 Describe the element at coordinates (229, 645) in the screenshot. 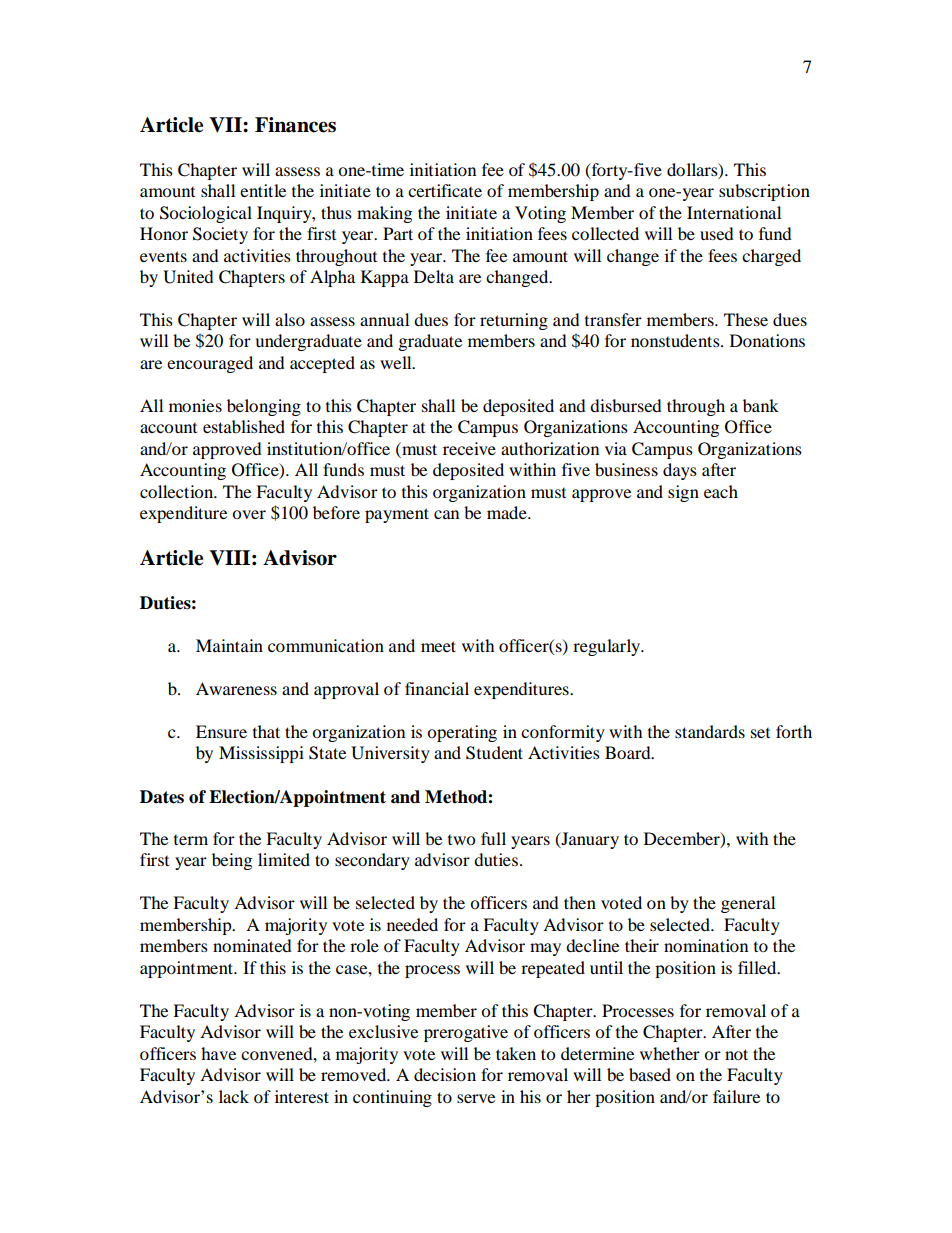

I see `Maintain` at that location.
